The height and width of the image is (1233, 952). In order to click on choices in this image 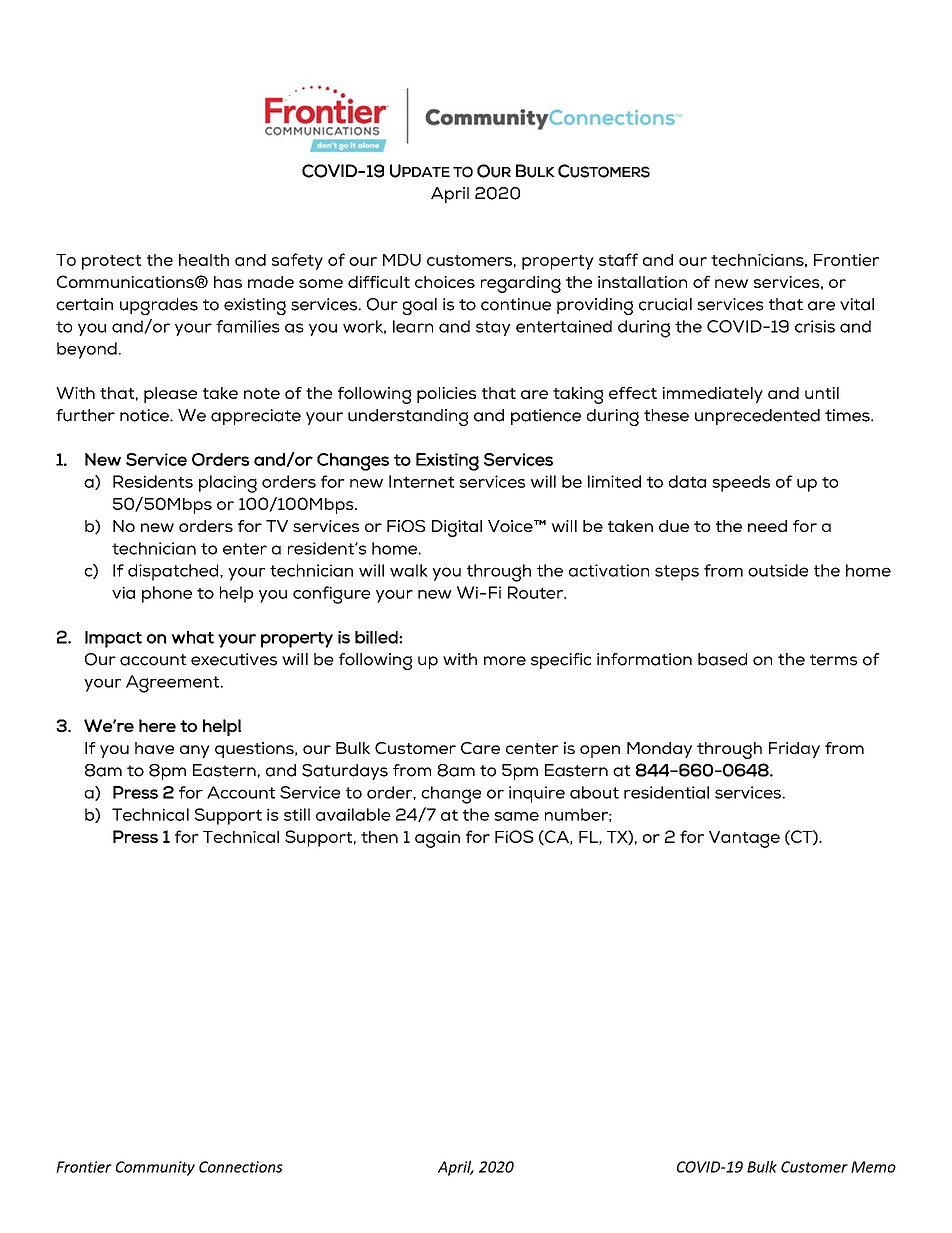, I will do `click(445, 282)`.
